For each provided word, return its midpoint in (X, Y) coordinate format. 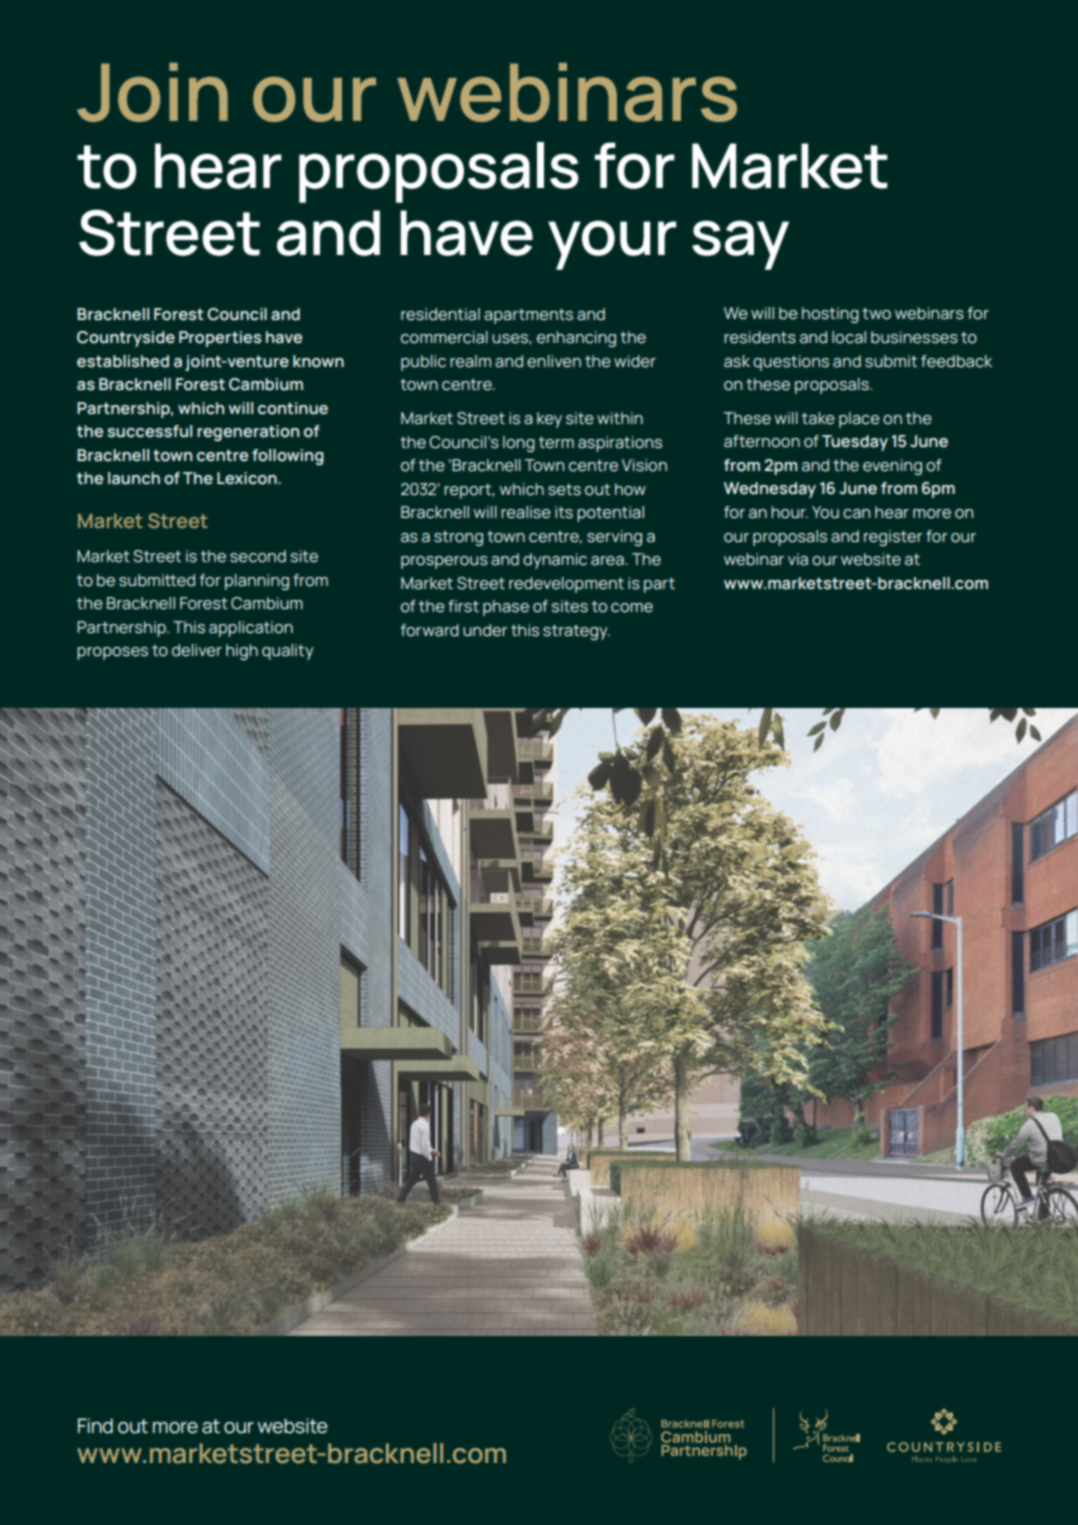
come (632, 608)
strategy (576, 632)
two (876, 314)
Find (95, 1426)
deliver (197, 650)
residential (440, 314)
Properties (220, 339)
